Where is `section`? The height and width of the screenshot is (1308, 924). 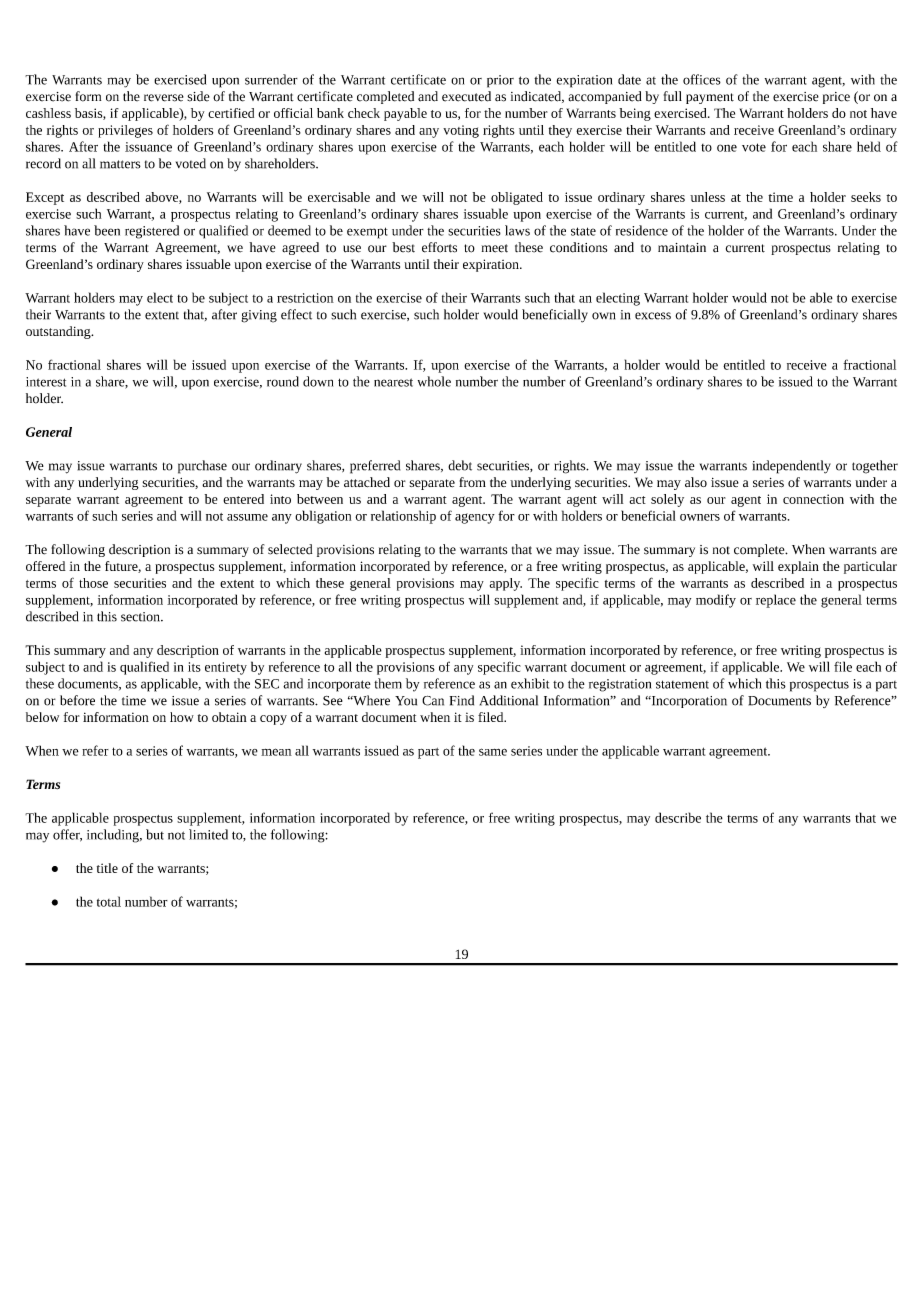
section is located at coordinates (141, 617).
